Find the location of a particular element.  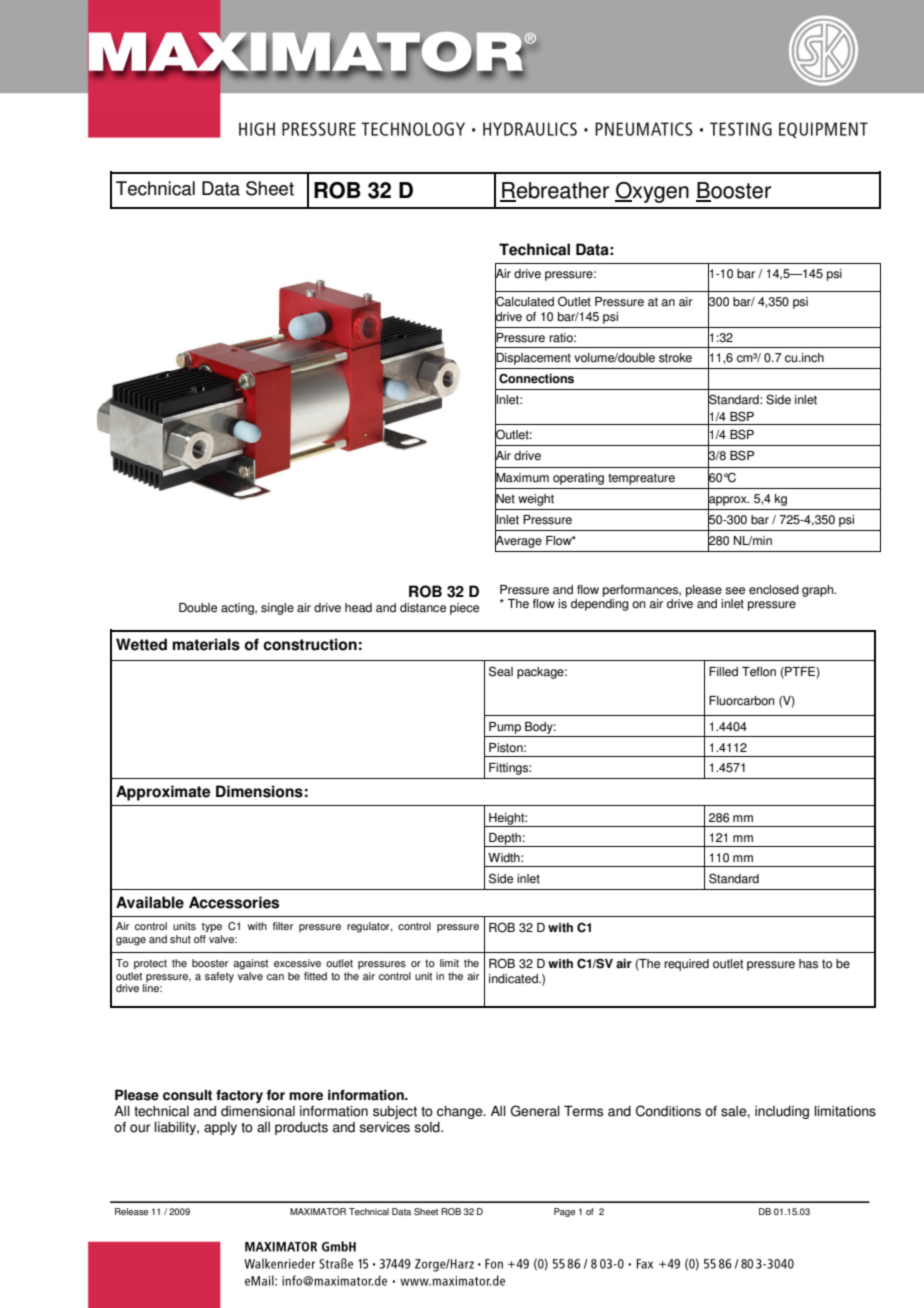

Pump is located at coordinates (505, 729).
